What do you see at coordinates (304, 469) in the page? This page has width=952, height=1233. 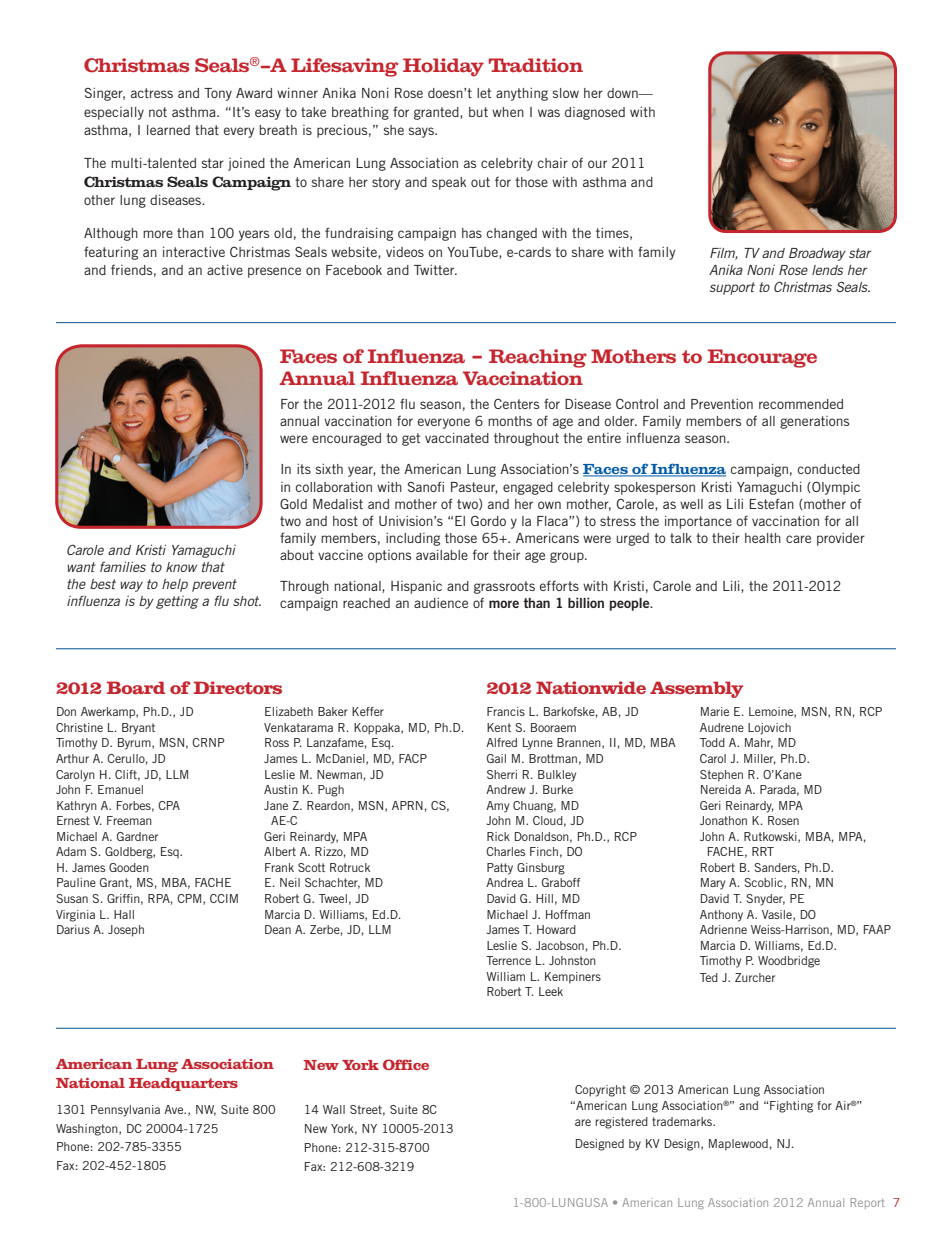 I see `its` at bounding box center [304, 469].
